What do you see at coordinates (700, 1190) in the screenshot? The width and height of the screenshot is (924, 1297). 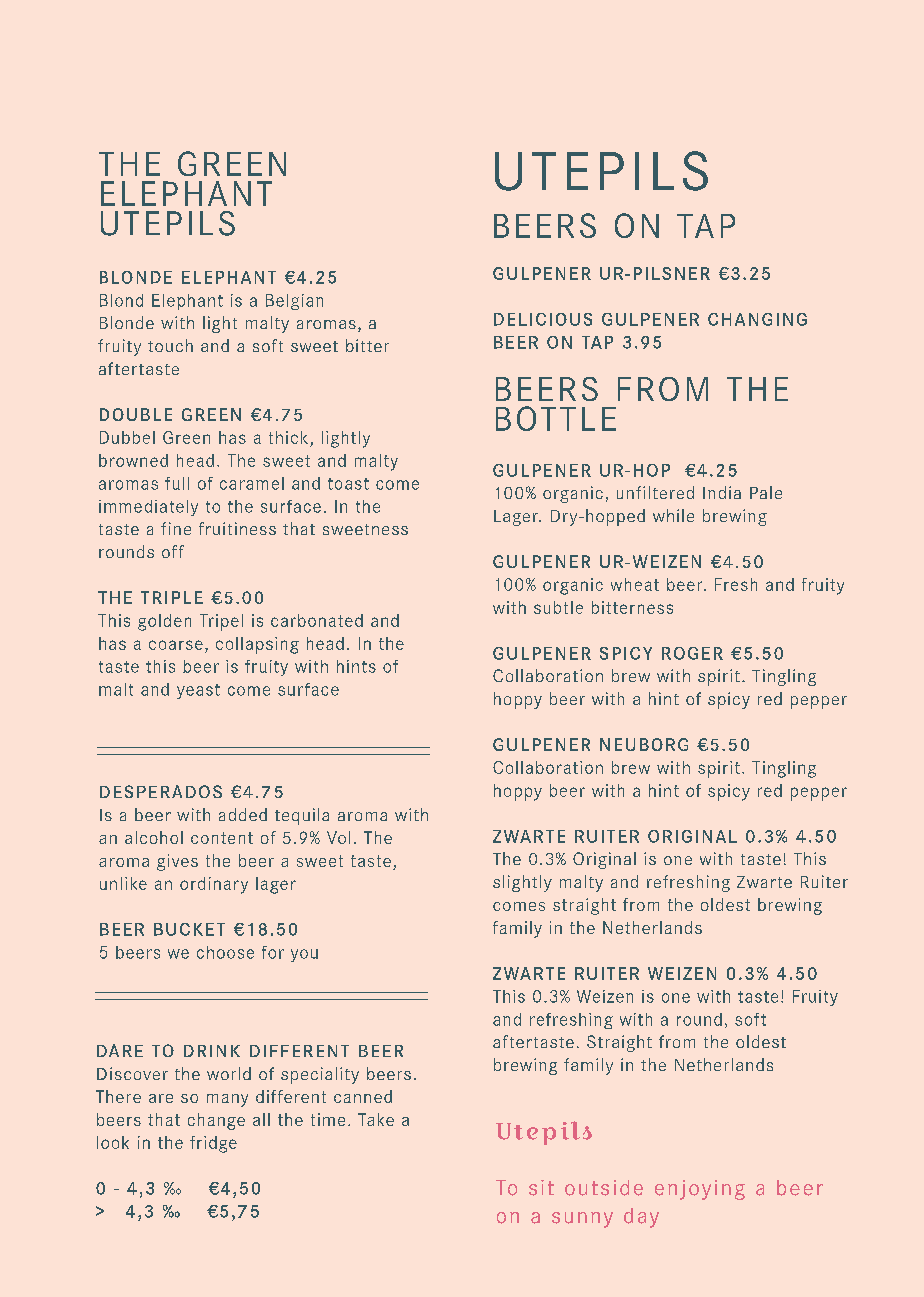 I see `enjoying` at bounding box center [700, 1190].
